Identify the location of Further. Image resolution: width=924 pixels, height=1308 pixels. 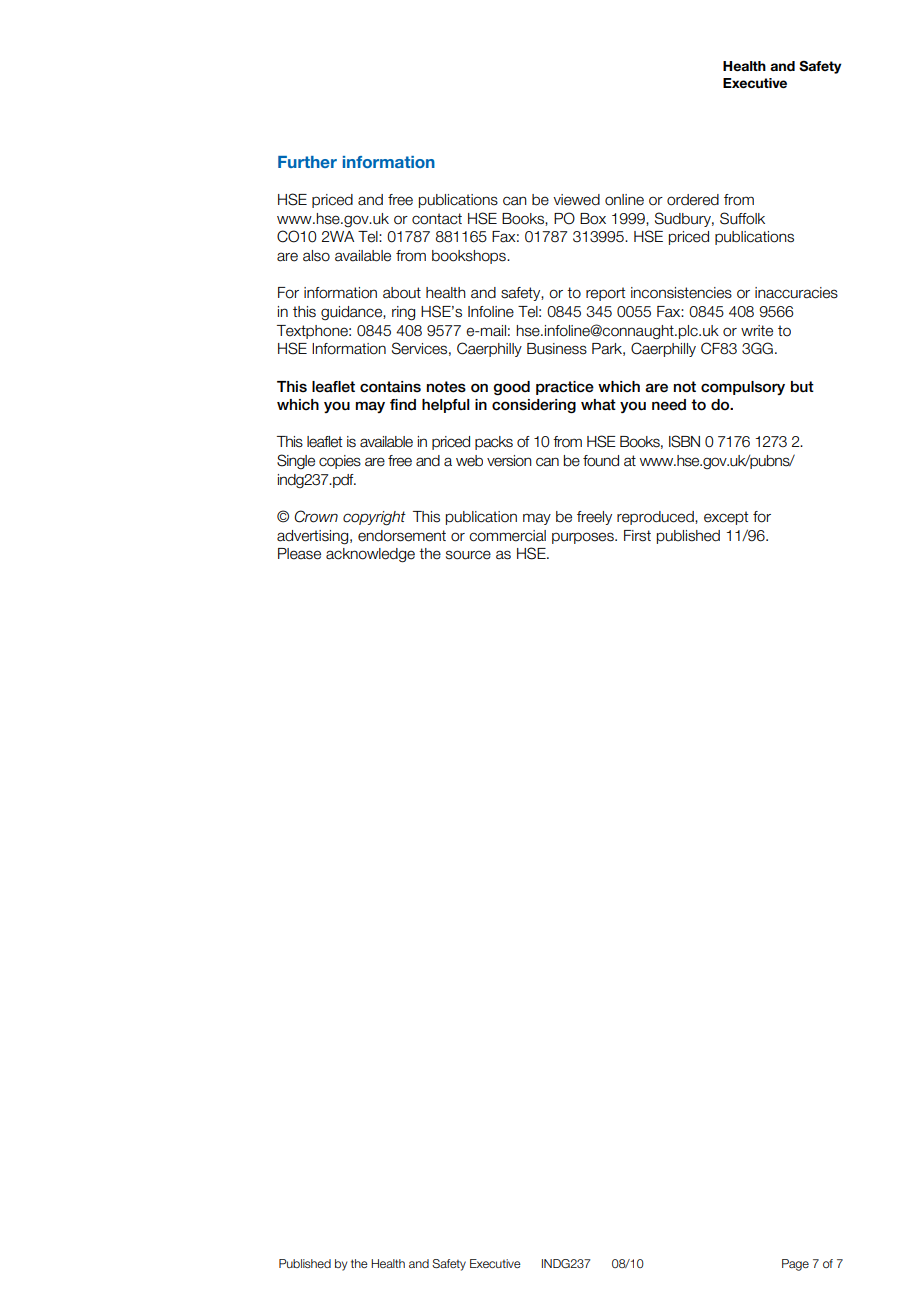
(307, 162).
